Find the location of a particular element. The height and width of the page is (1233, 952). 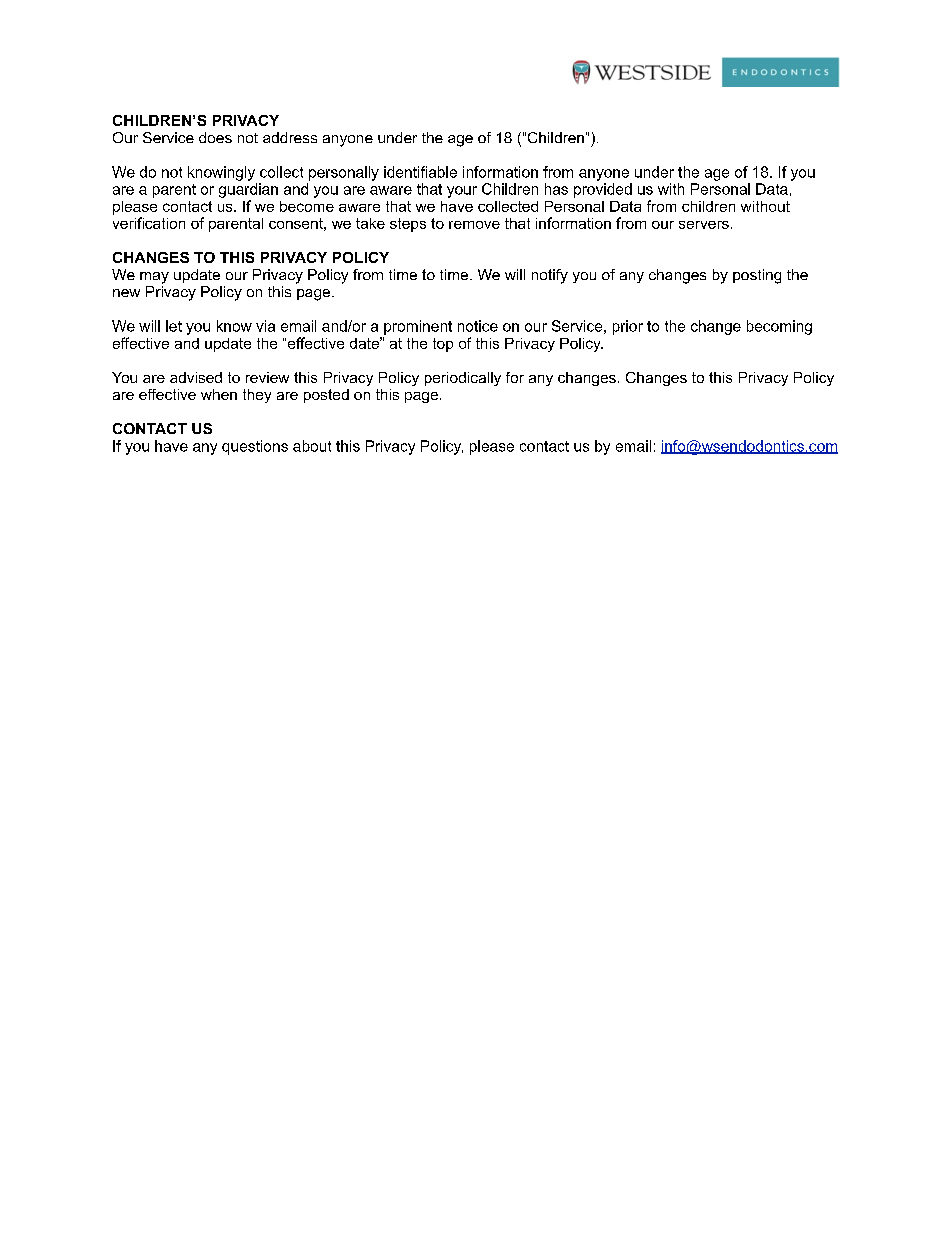

remove is located at coordinates (474, 225).
